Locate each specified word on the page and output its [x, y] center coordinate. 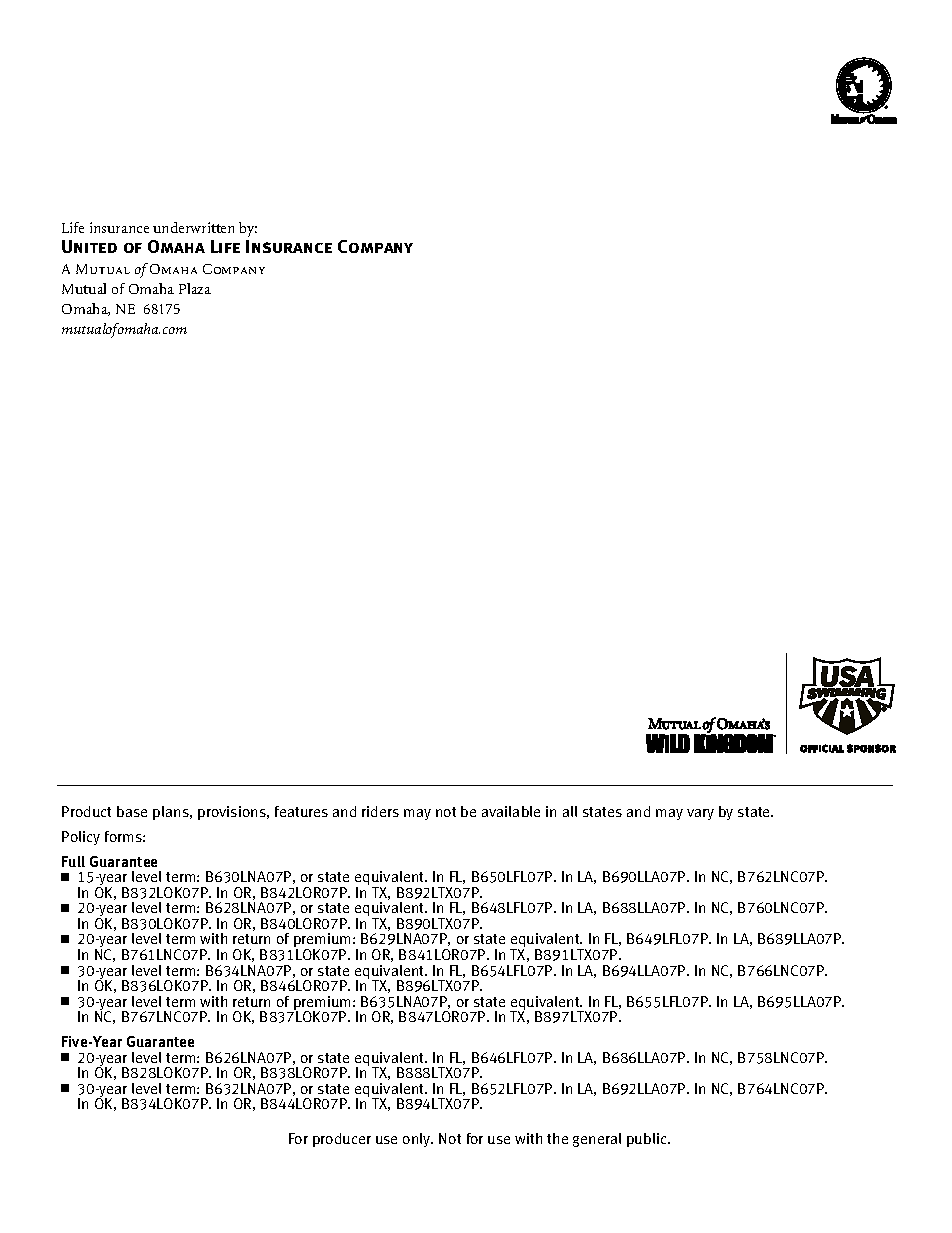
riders [380, 811]
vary [700, 814]
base [132, 811]
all [570, 811]
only [418, 1140]
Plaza [195, 288]
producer [342, 1140]
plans [172, 813]
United [89, 246]
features [301, 811]
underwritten [193, 227]
